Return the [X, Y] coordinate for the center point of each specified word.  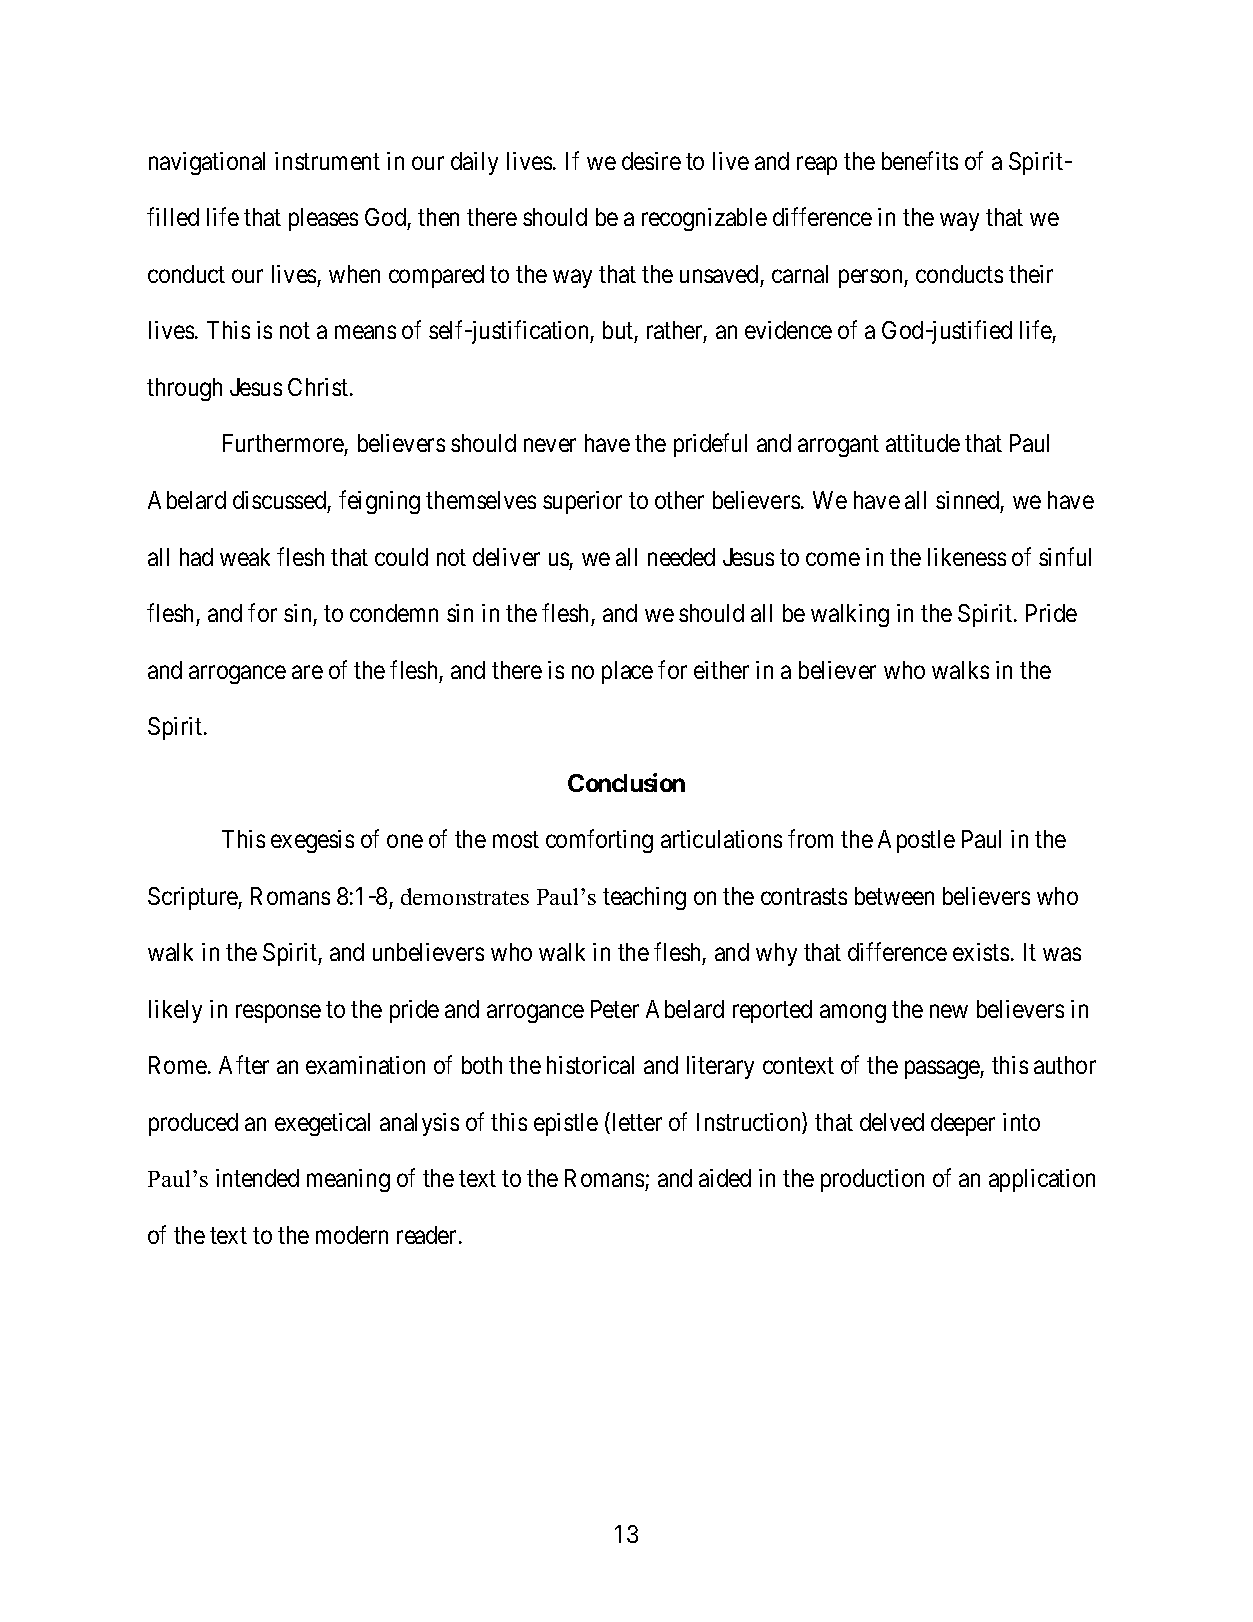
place [627, 672]
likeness [967, 557]
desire [651, 161]
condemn [394, 613]
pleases [323, 219]
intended [257, 1178]
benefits [920, 160]
